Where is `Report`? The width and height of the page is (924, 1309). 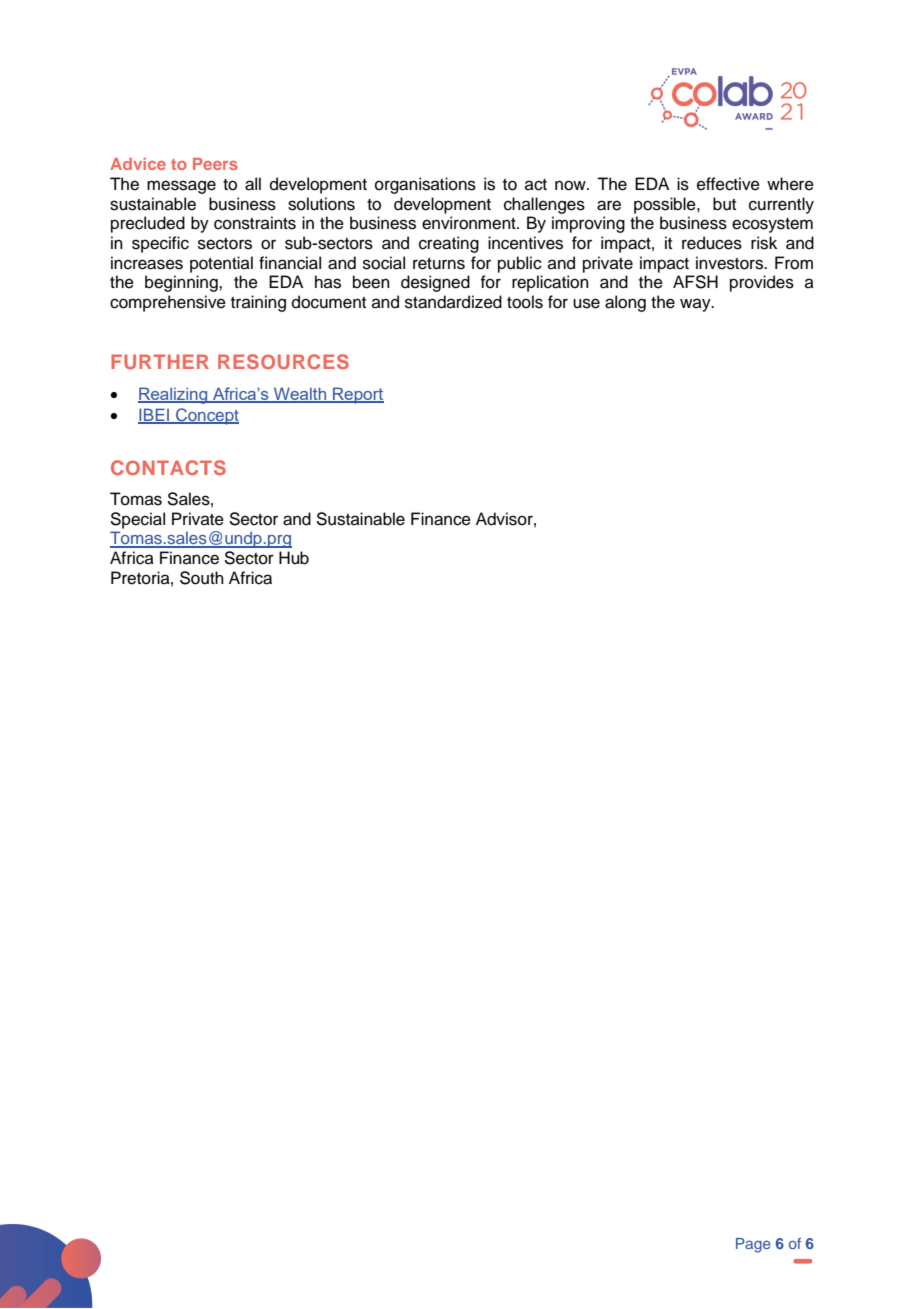 Report is located at coordinates (357, 395).
